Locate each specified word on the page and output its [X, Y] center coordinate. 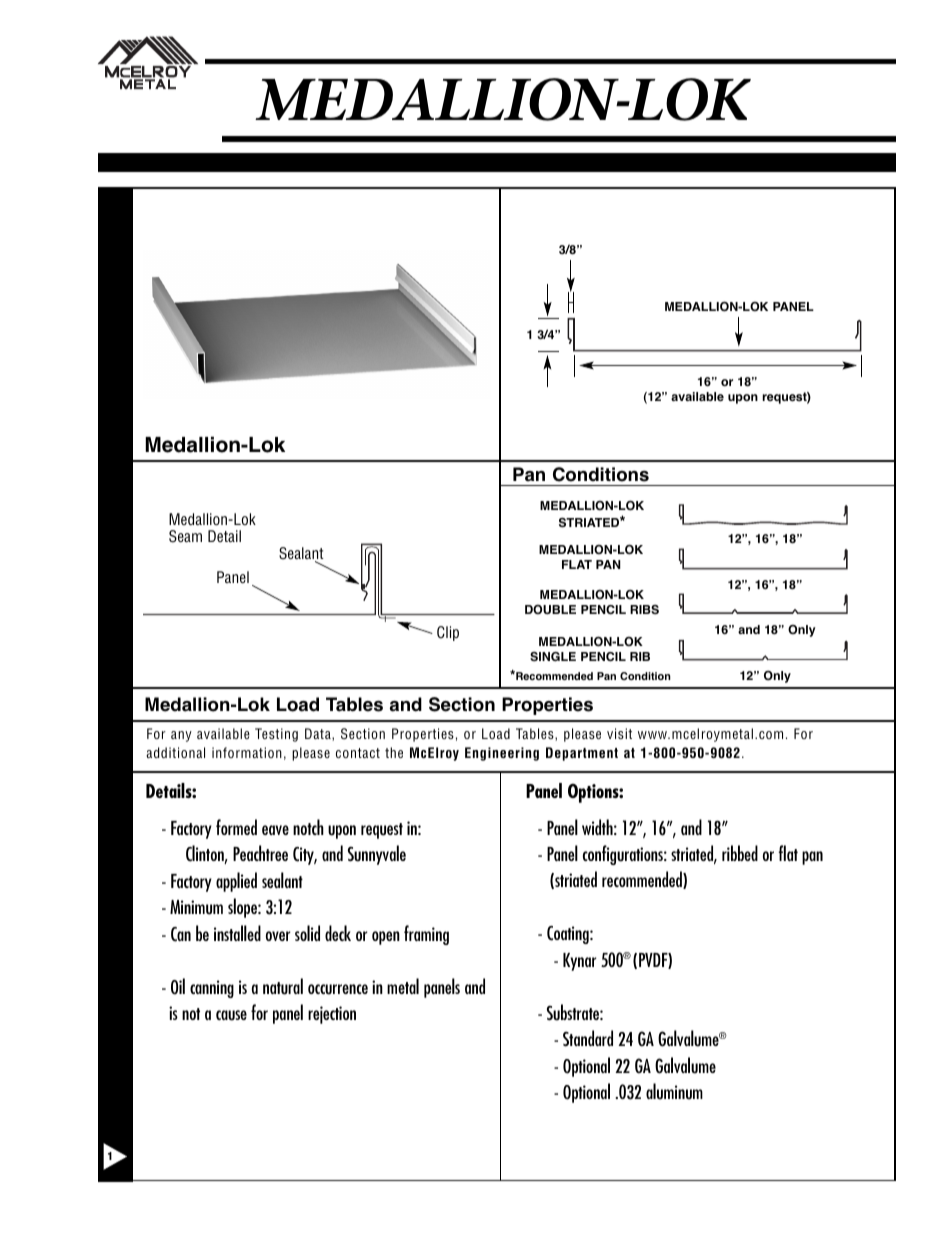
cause [231, 1015]
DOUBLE [550, 609]
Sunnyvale [377, 855]
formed [236, 827]
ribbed [740, 853]
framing [426, 935]
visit [619, 733]
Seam [185, 536]
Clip [448, 633]
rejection [332, 1015]
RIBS [644, 610]
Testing [276, 735]
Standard [588, 1038]
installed [237, 933]
